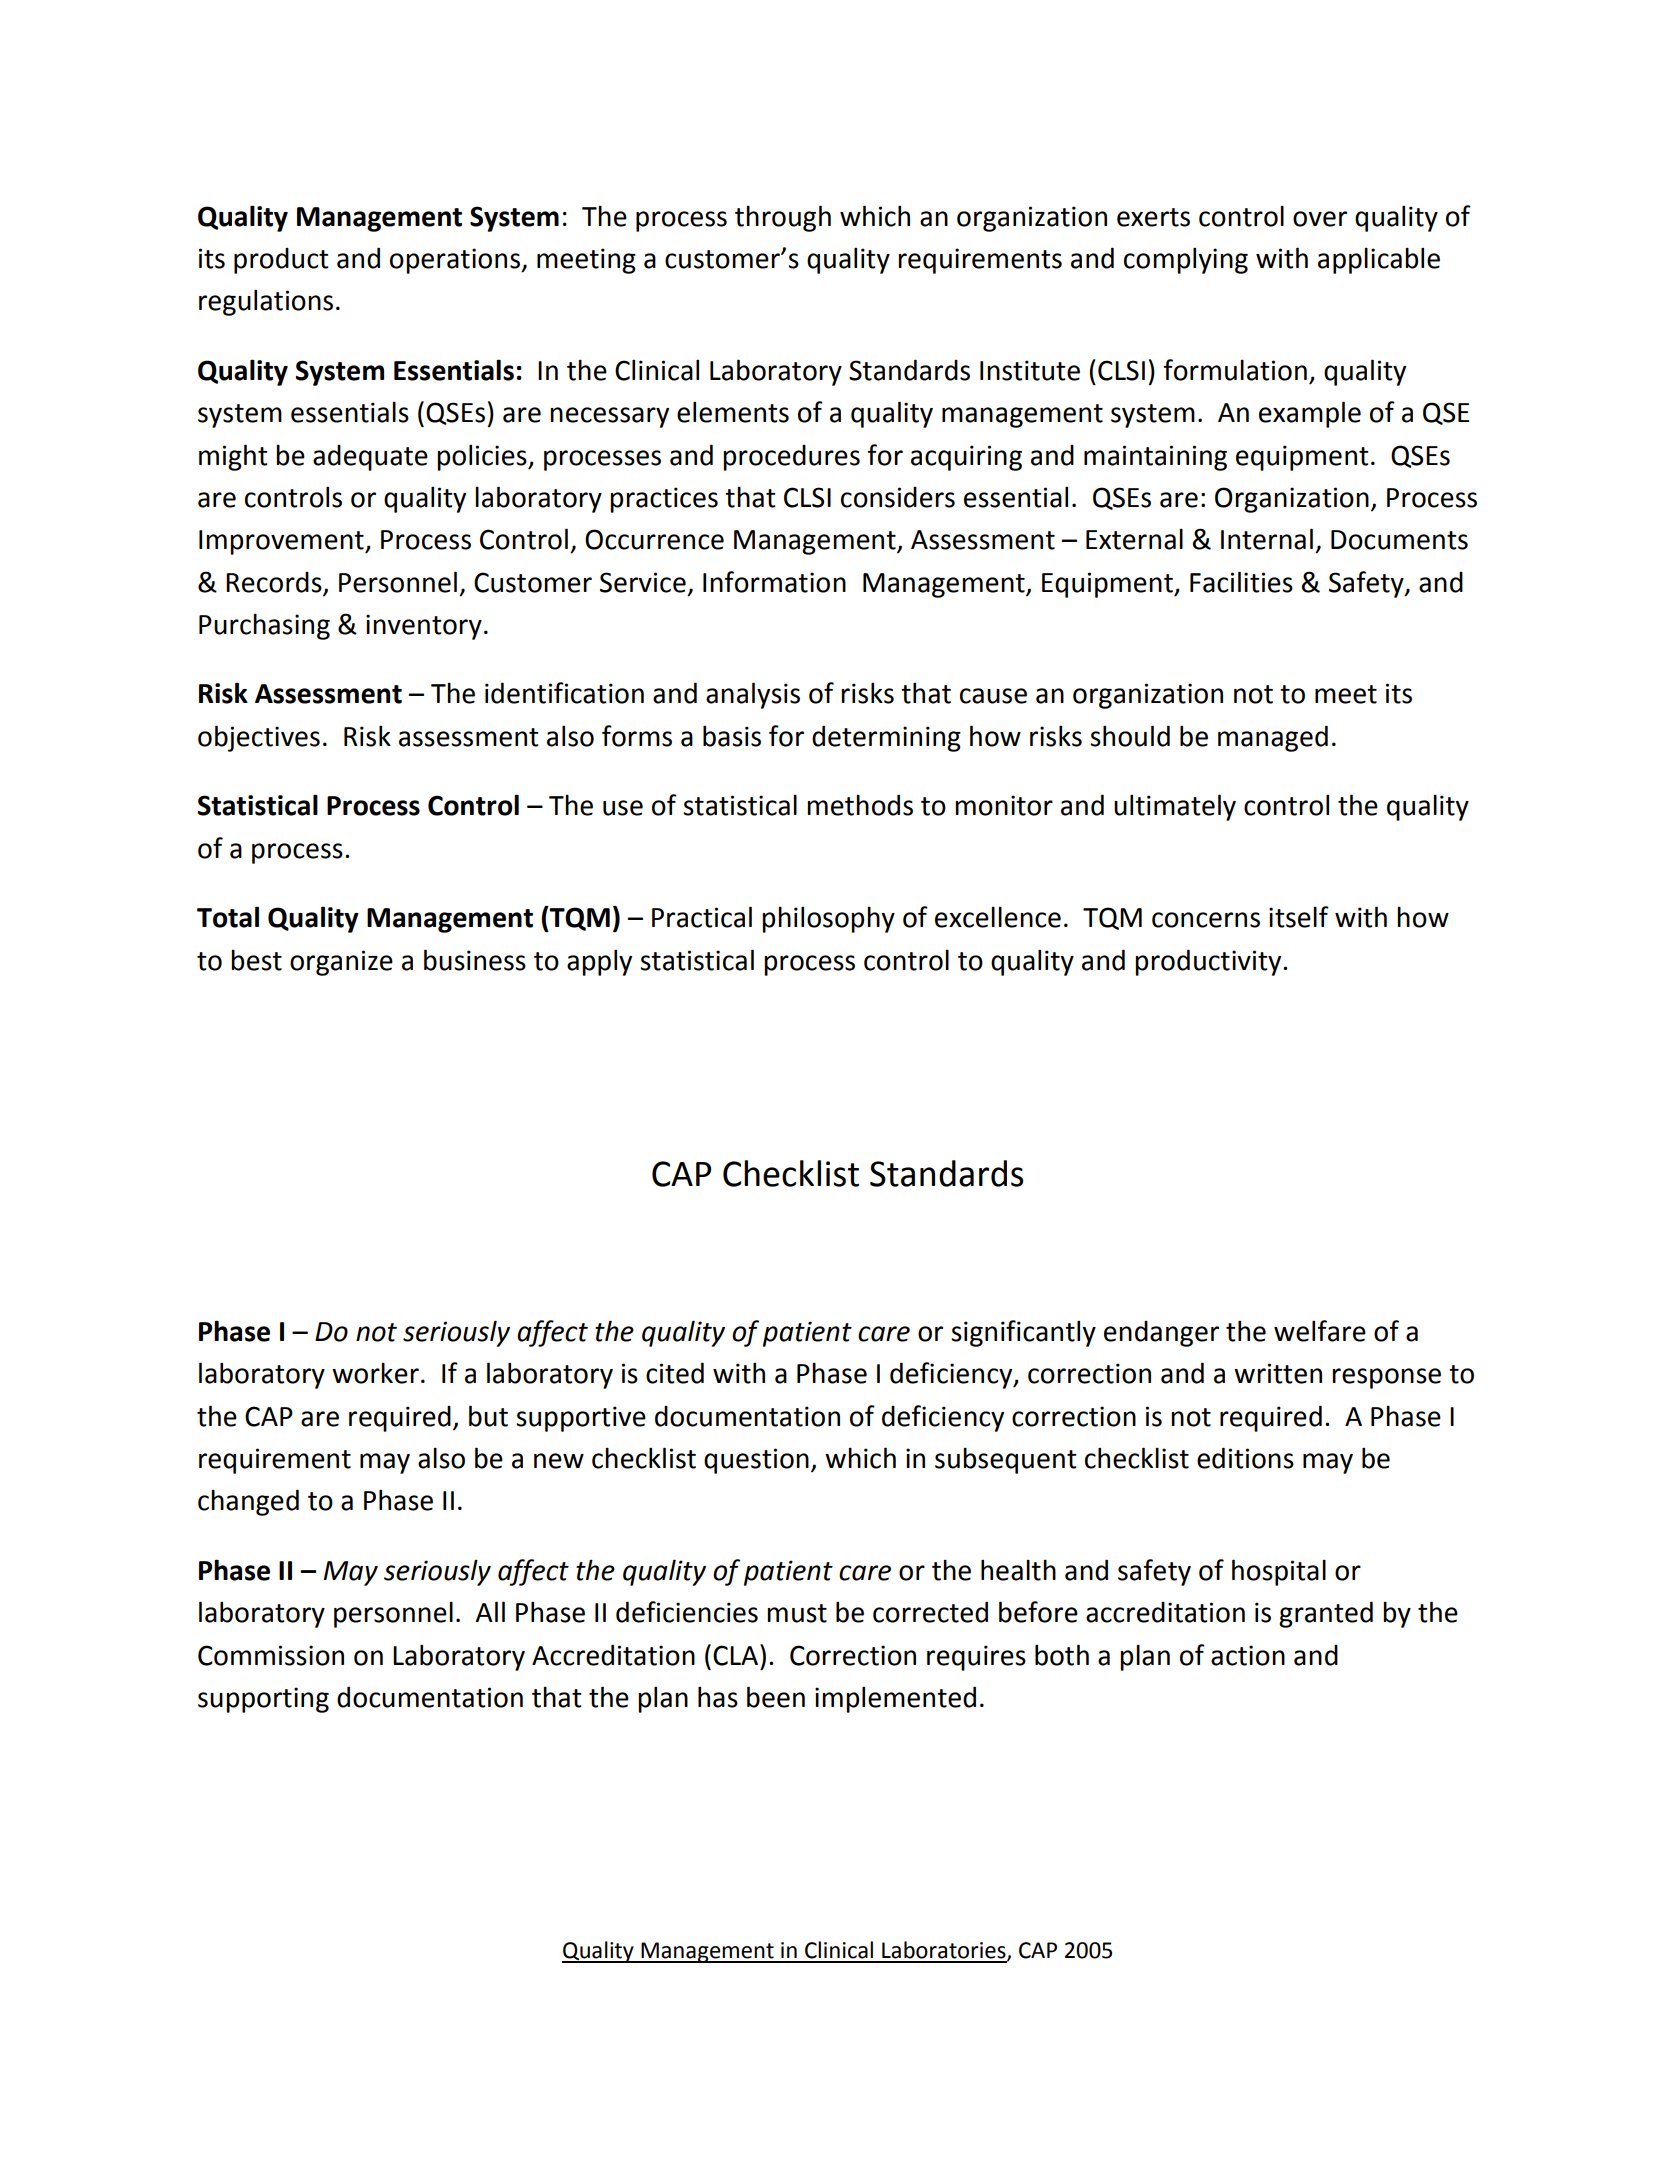 This screenshot has height=2169, width=1676. Describe the element at coordinates (1023, 1333) in the screenshot. I see `significantly` at that location.
